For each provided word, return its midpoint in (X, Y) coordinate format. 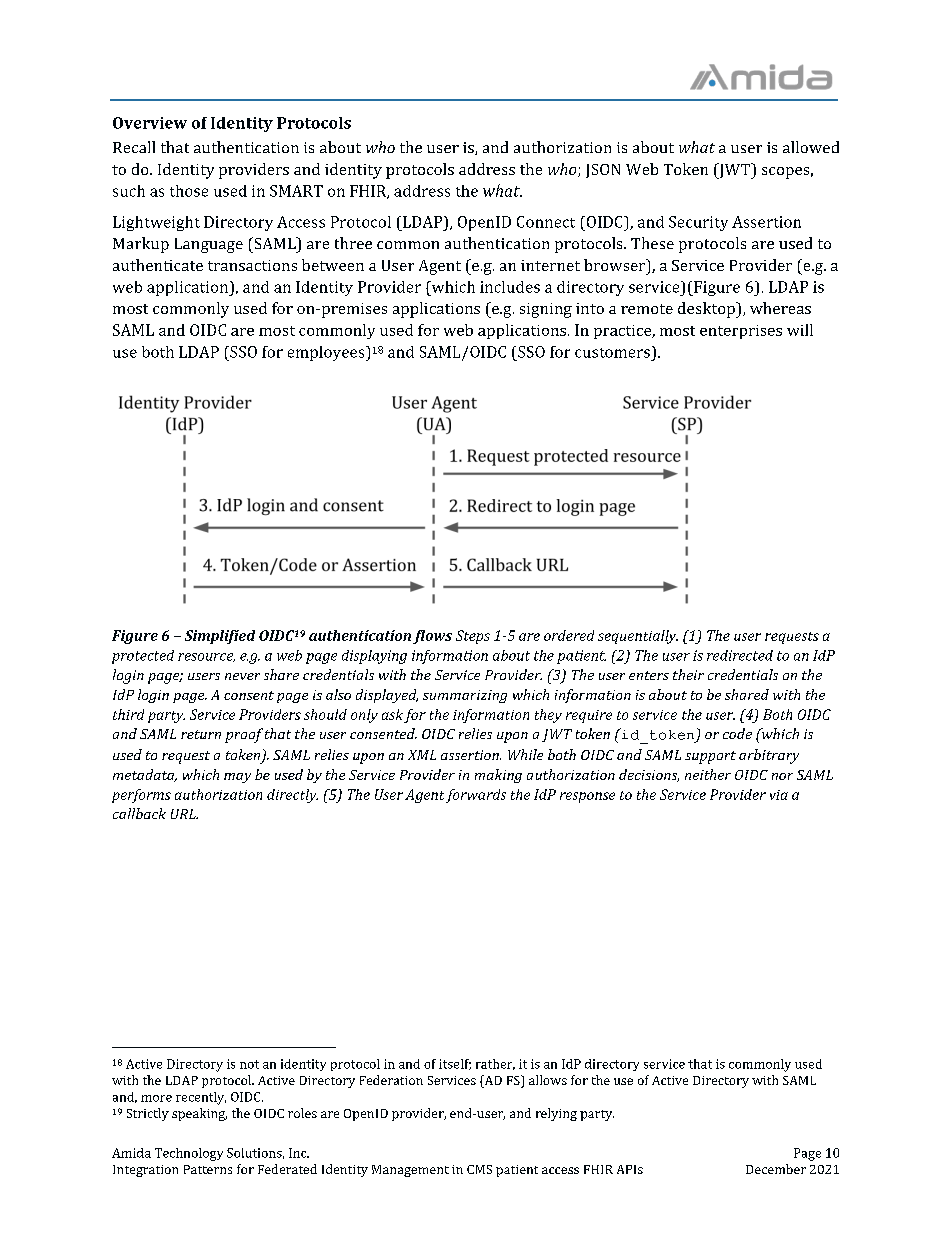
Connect (546, 222)
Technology (189, 1154)
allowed (811, 147)
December (776, 1169)
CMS (479, 1169)
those (189, 191)
